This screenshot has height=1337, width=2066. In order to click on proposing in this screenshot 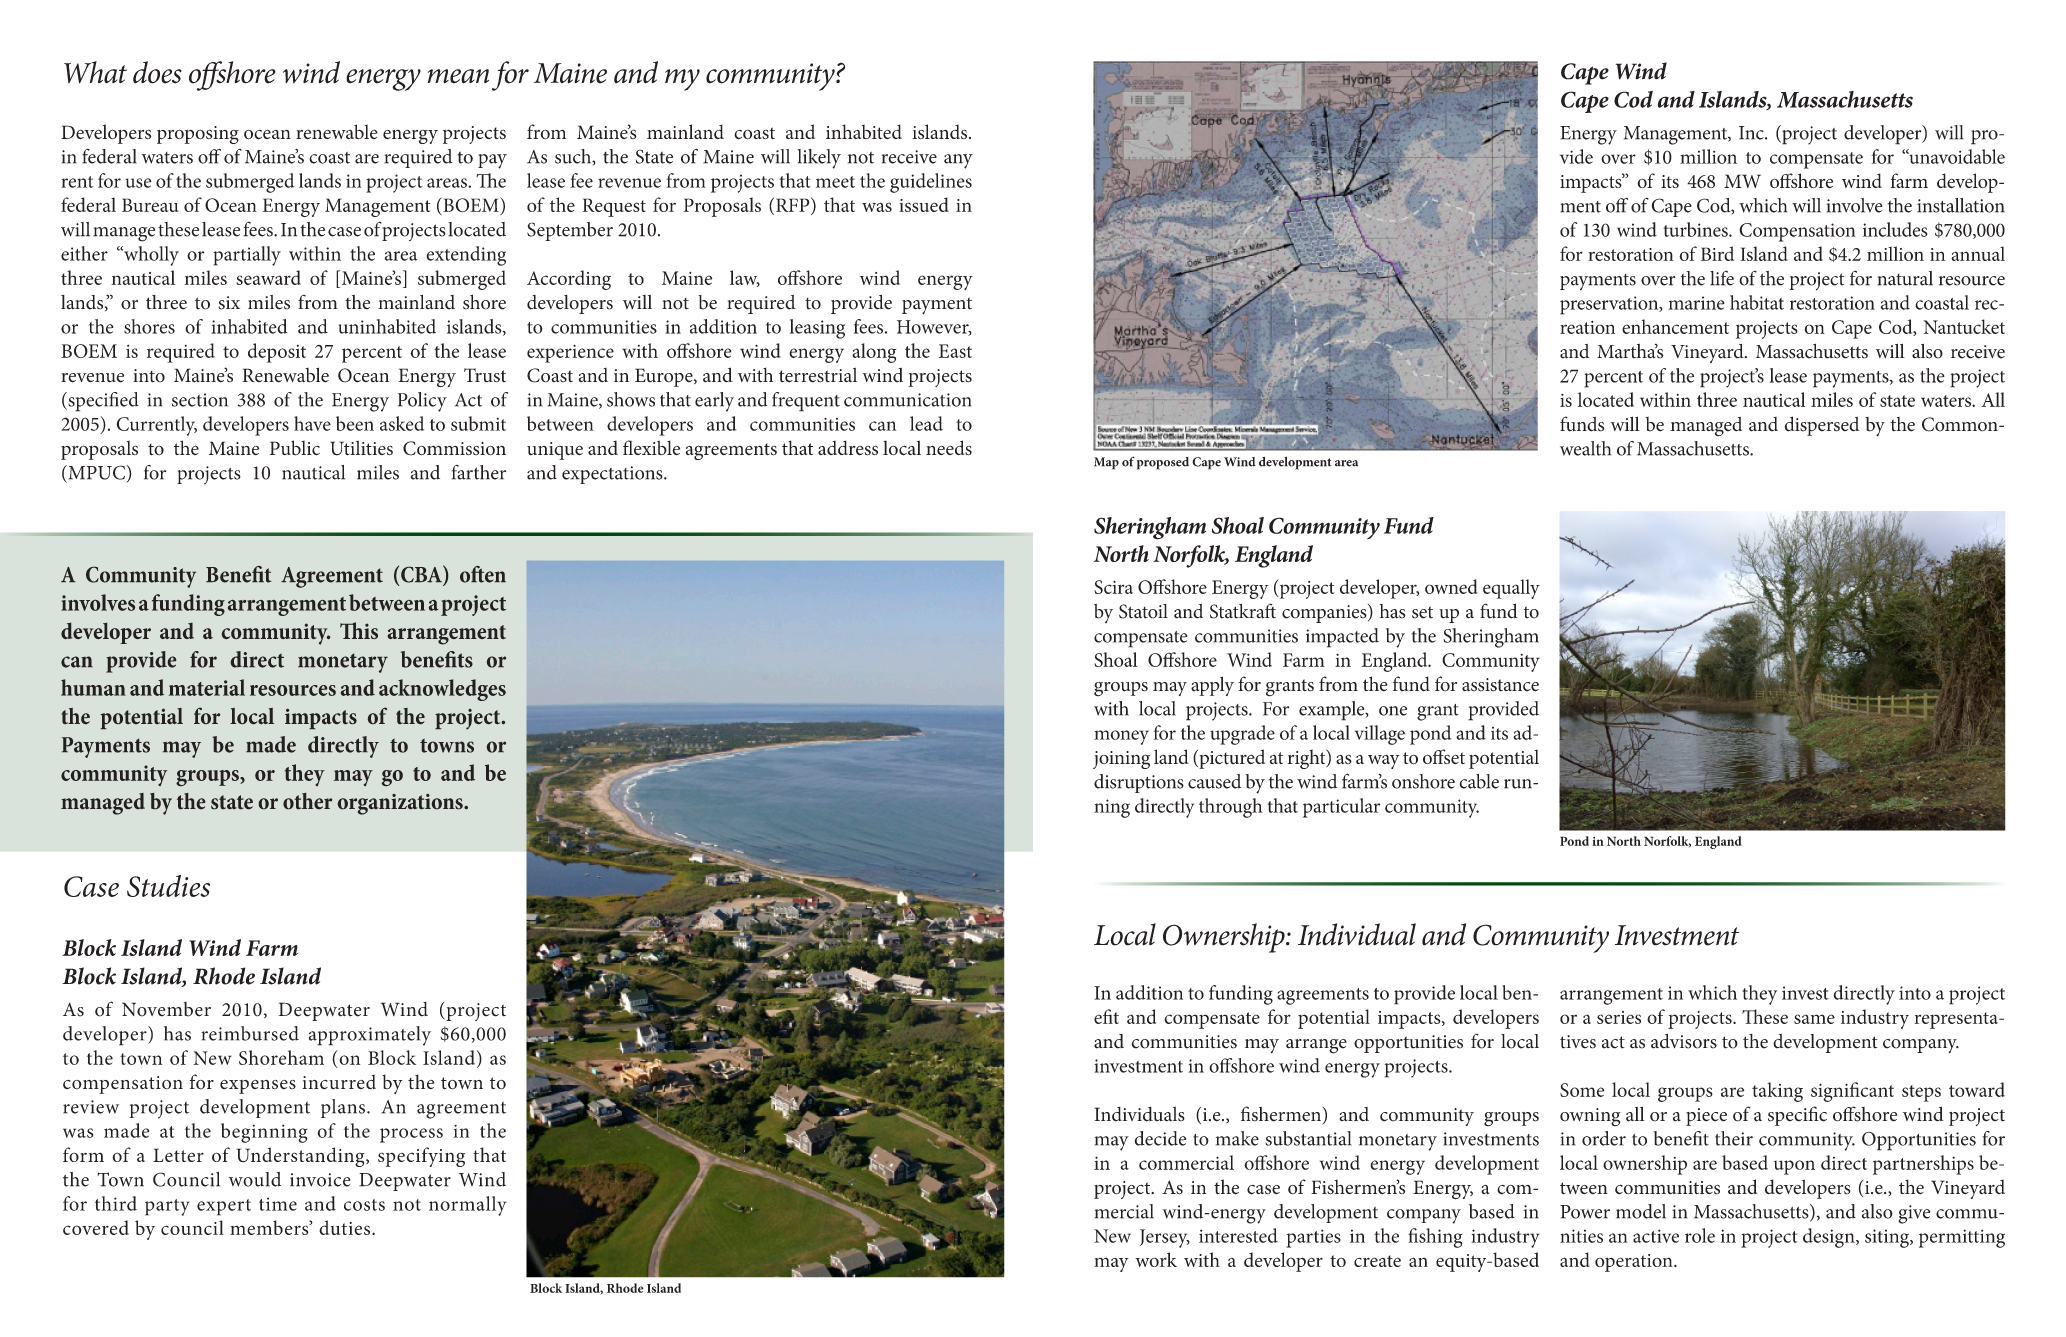, I will do `click(198, 135)`.
